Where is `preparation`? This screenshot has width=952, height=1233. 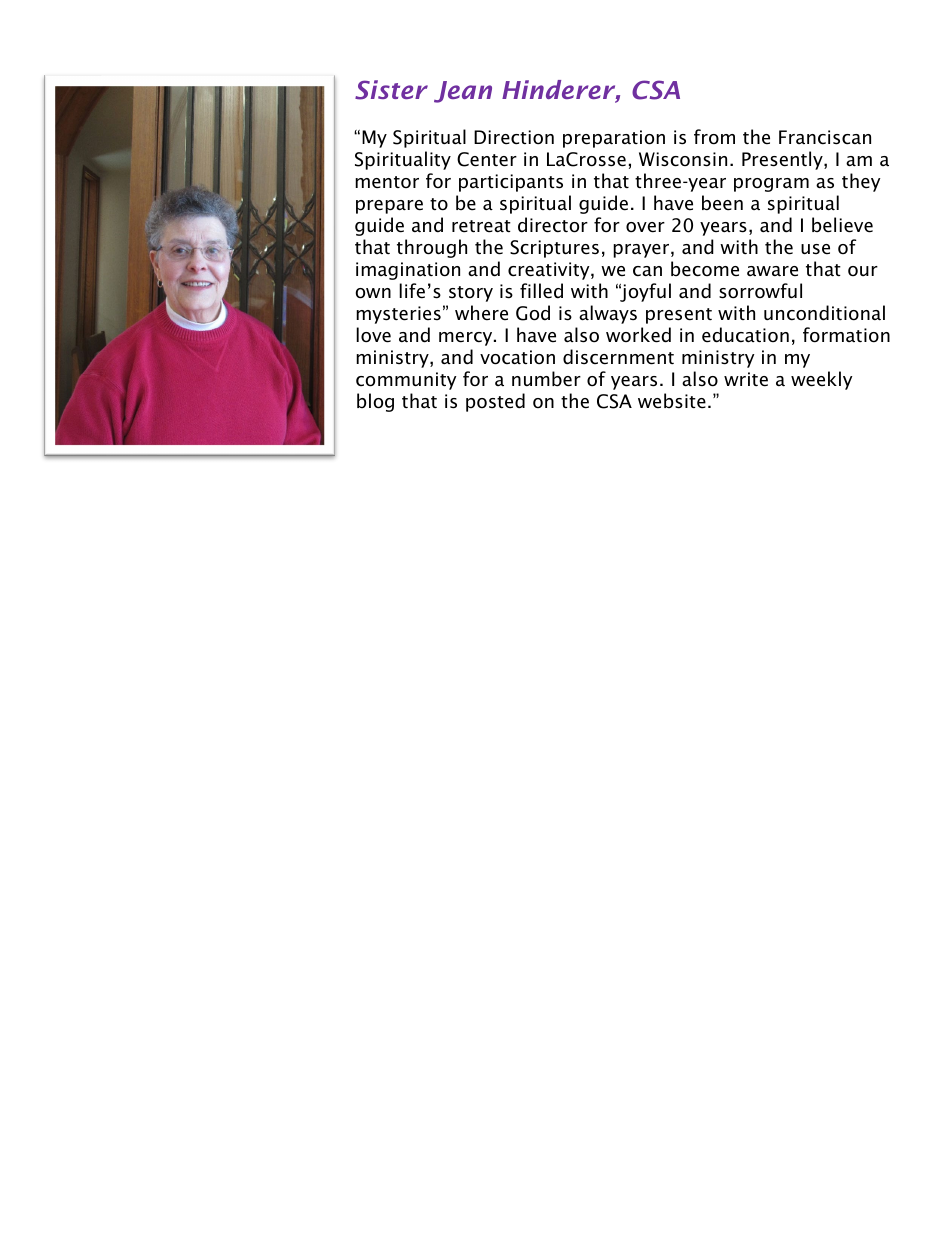 preparation is located at coordinates (614, 139).
